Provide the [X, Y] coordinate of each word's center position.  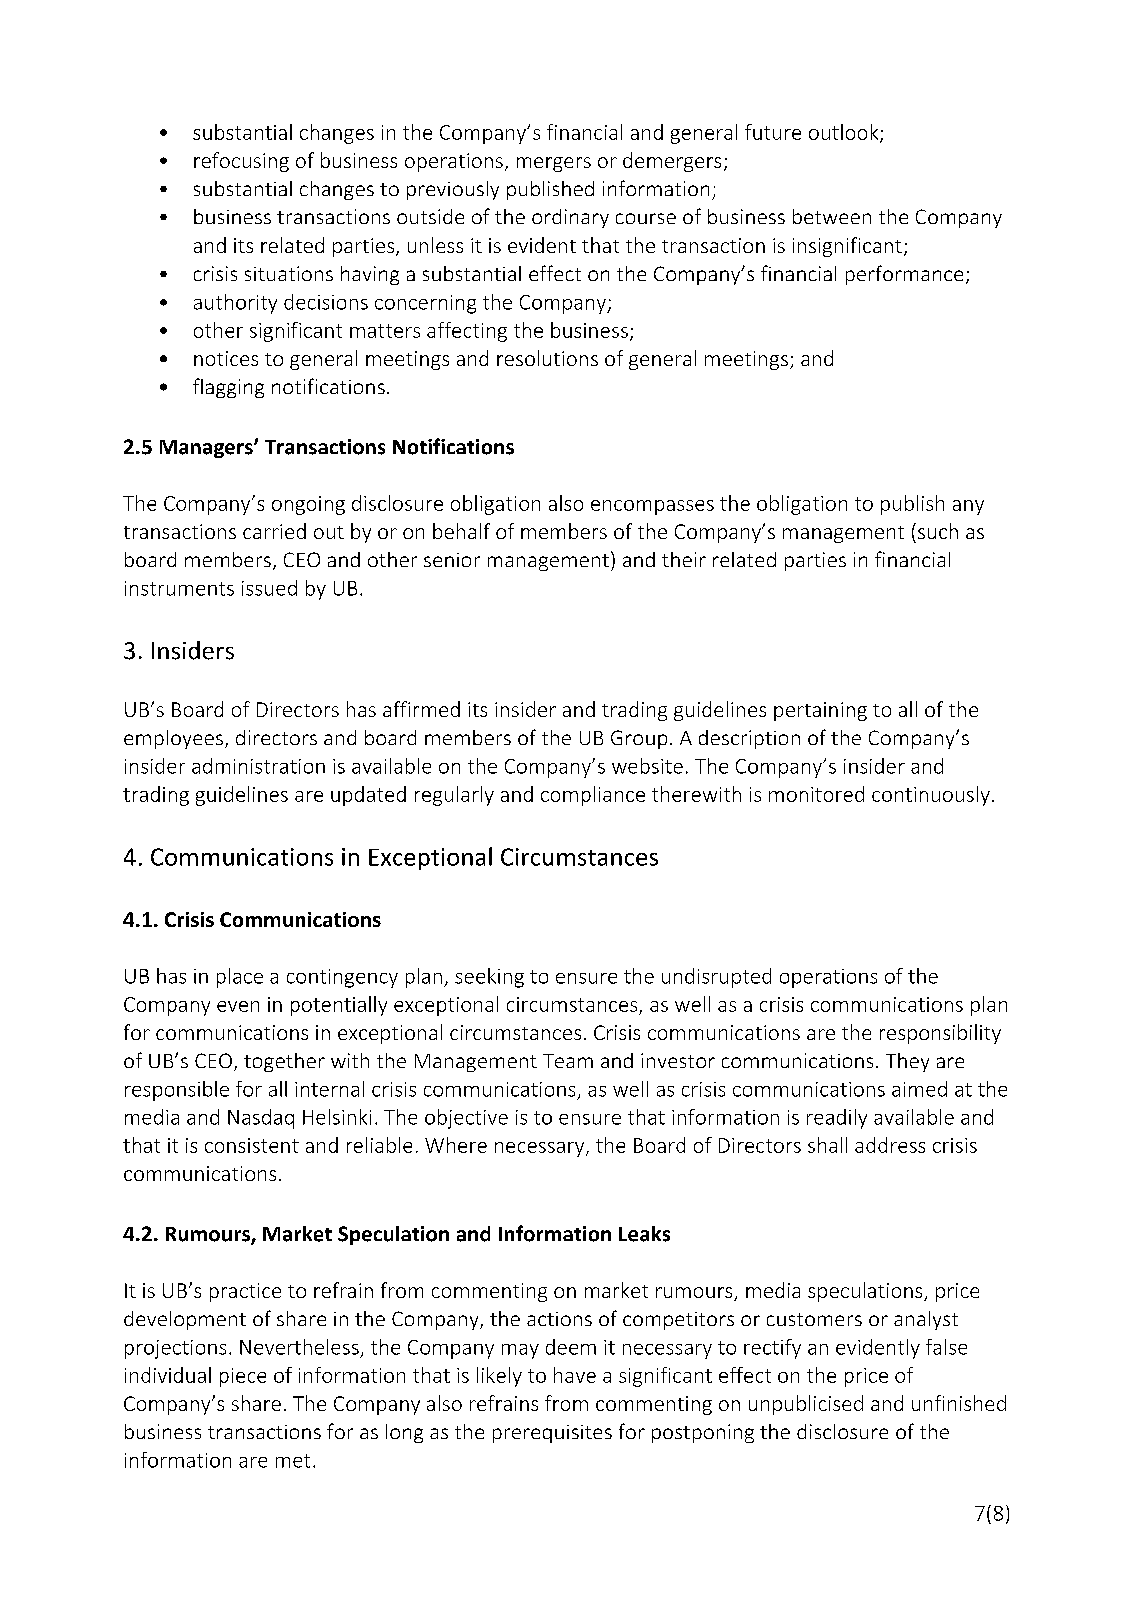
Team [568, 1061]
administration [258, 766]
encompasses [652, 507]
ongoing [308, 505]
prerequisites [552, 1434]
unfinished [959, 1403]
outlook [845, 133]
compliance [593, 796]
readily [837, 1119]
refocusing [241, 162]
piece [243, 1377]
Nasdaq [261, 1119]
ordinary [570, 218]
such [938, 531]
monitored [816, 794]
